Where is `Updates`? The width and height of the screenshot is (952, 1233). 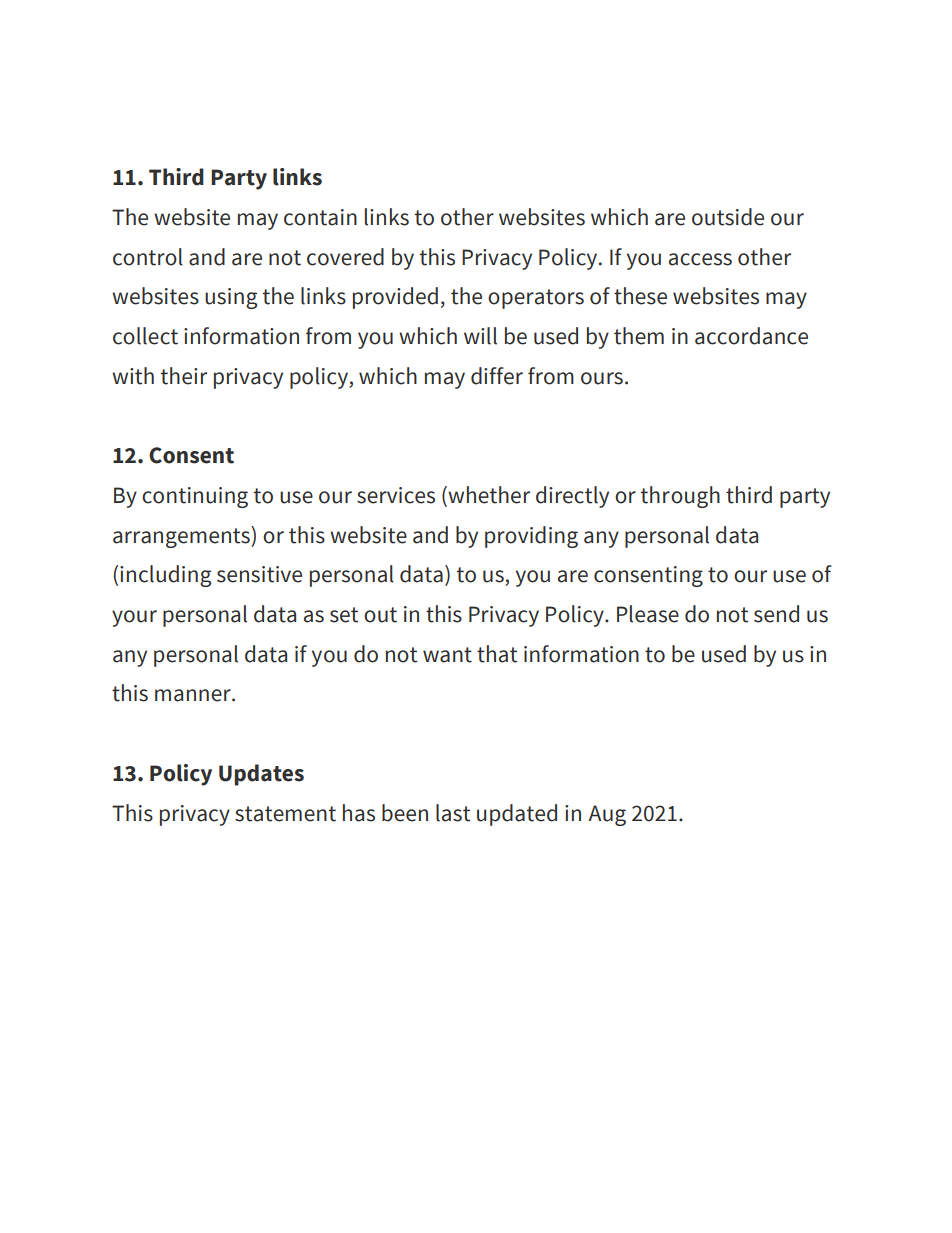 Updates is located at coordinates (261, 775).
